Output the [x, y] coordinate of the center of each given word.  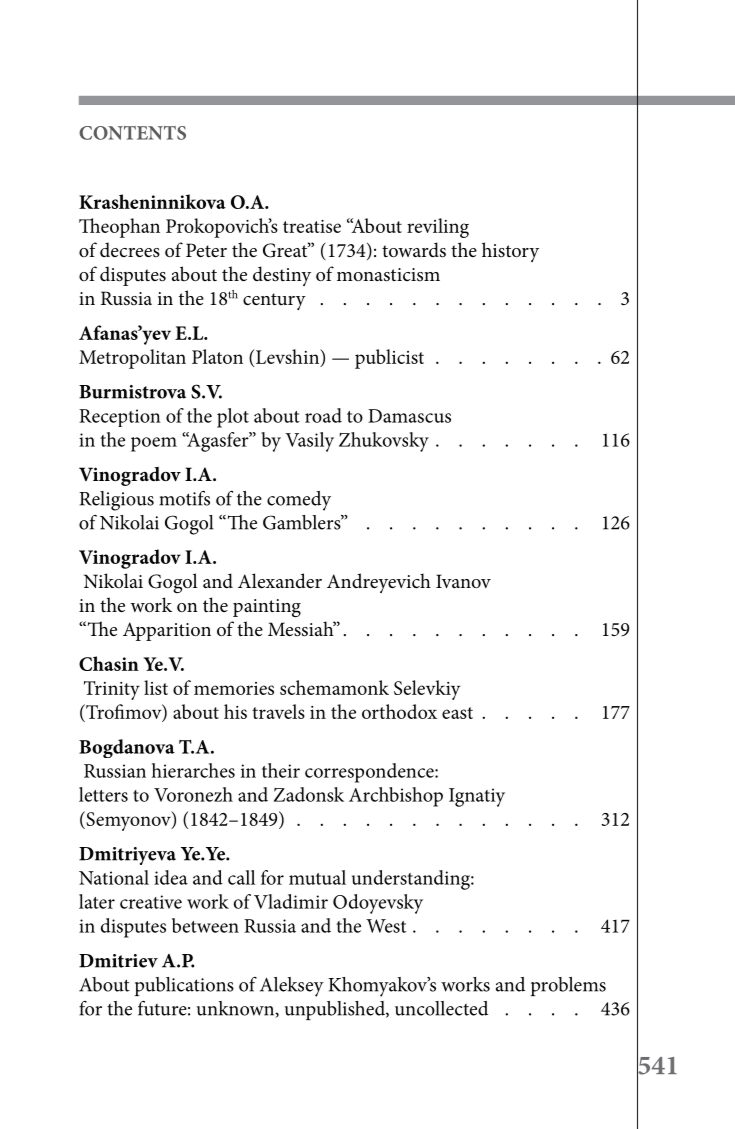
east [457, 713]
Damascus [409, 416]
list [156, 687]
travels [278, 711]
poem [154, 444]
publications [184, 986]
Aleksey [292, 987]
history [510, 252]
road [323, 415]
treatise [312, 226]
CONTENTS [132, 133]
